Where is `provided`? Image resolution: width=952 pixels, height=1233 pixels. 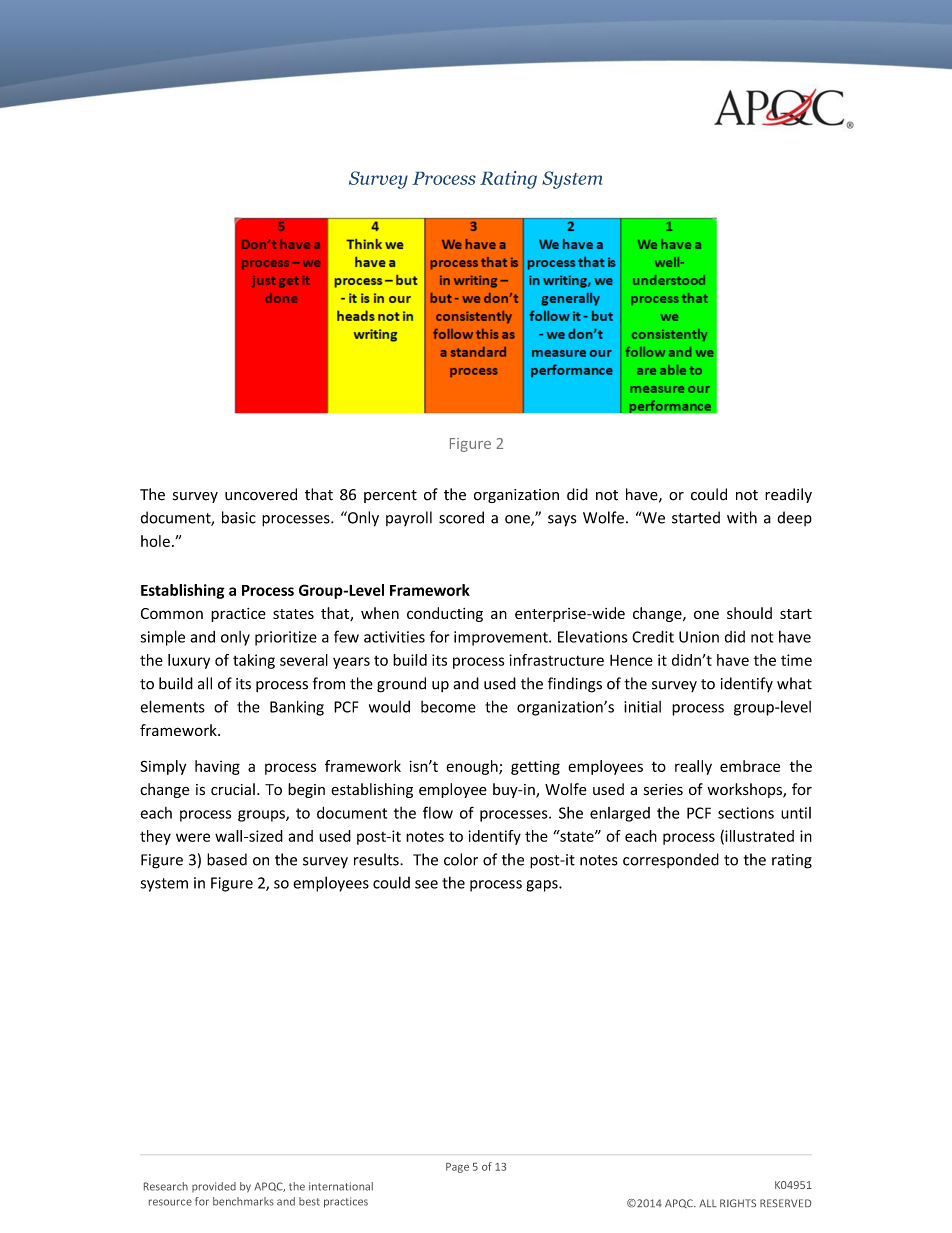
provided is located at coordinates (214, 1187).
